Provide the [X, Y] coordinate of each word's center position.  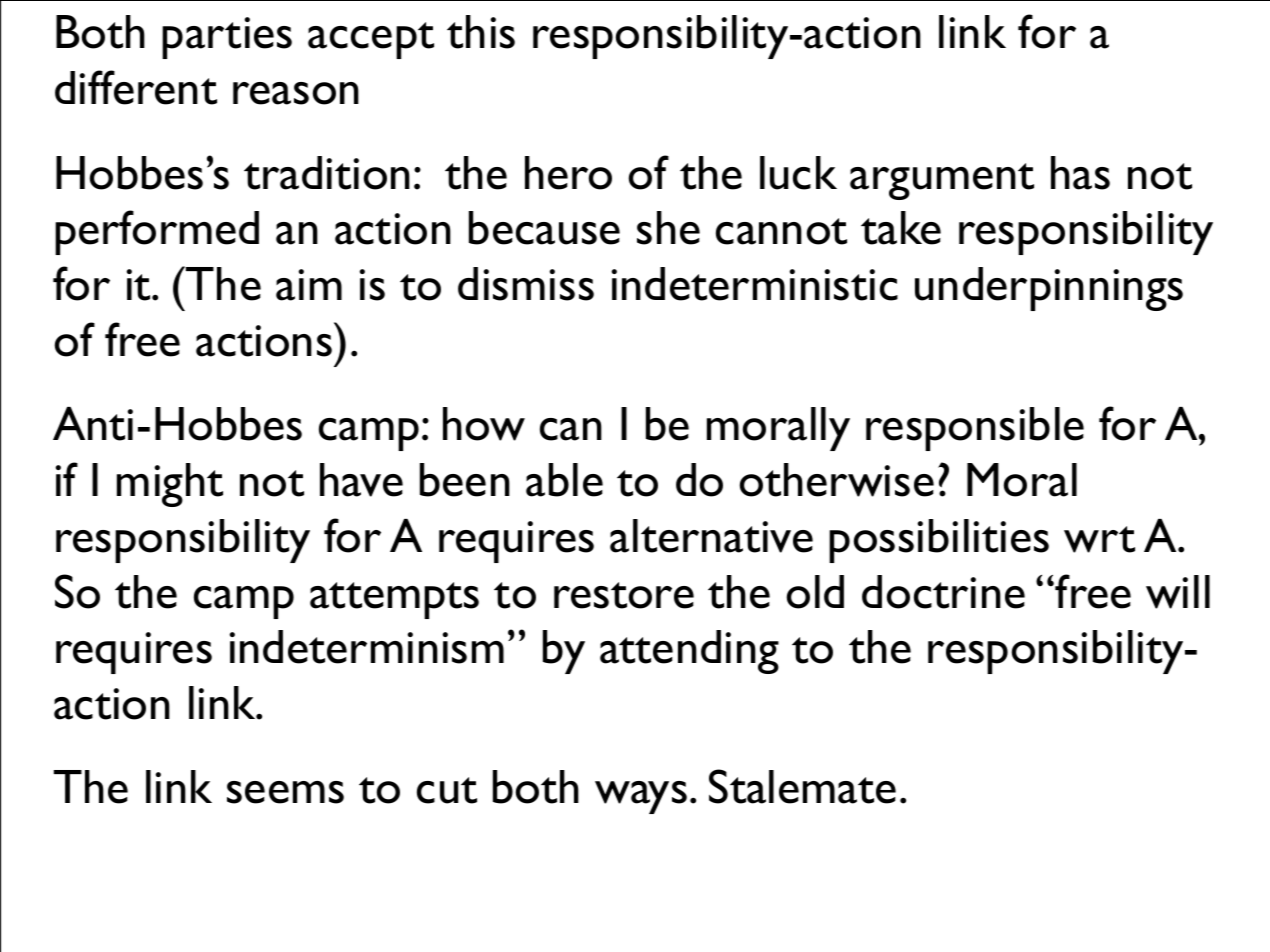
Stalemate [802, 786]
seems [285, 792]
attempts [394, 600]
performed [157, 232]
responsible [975, 429]
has [1080, 173]
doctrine [943, 592]
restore [624, 595]
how [484, 424]
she [668, 228]
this [481, 32]
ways [641, 797]
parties [227, 38]
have [361, 480]
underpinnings [1049, 289]
